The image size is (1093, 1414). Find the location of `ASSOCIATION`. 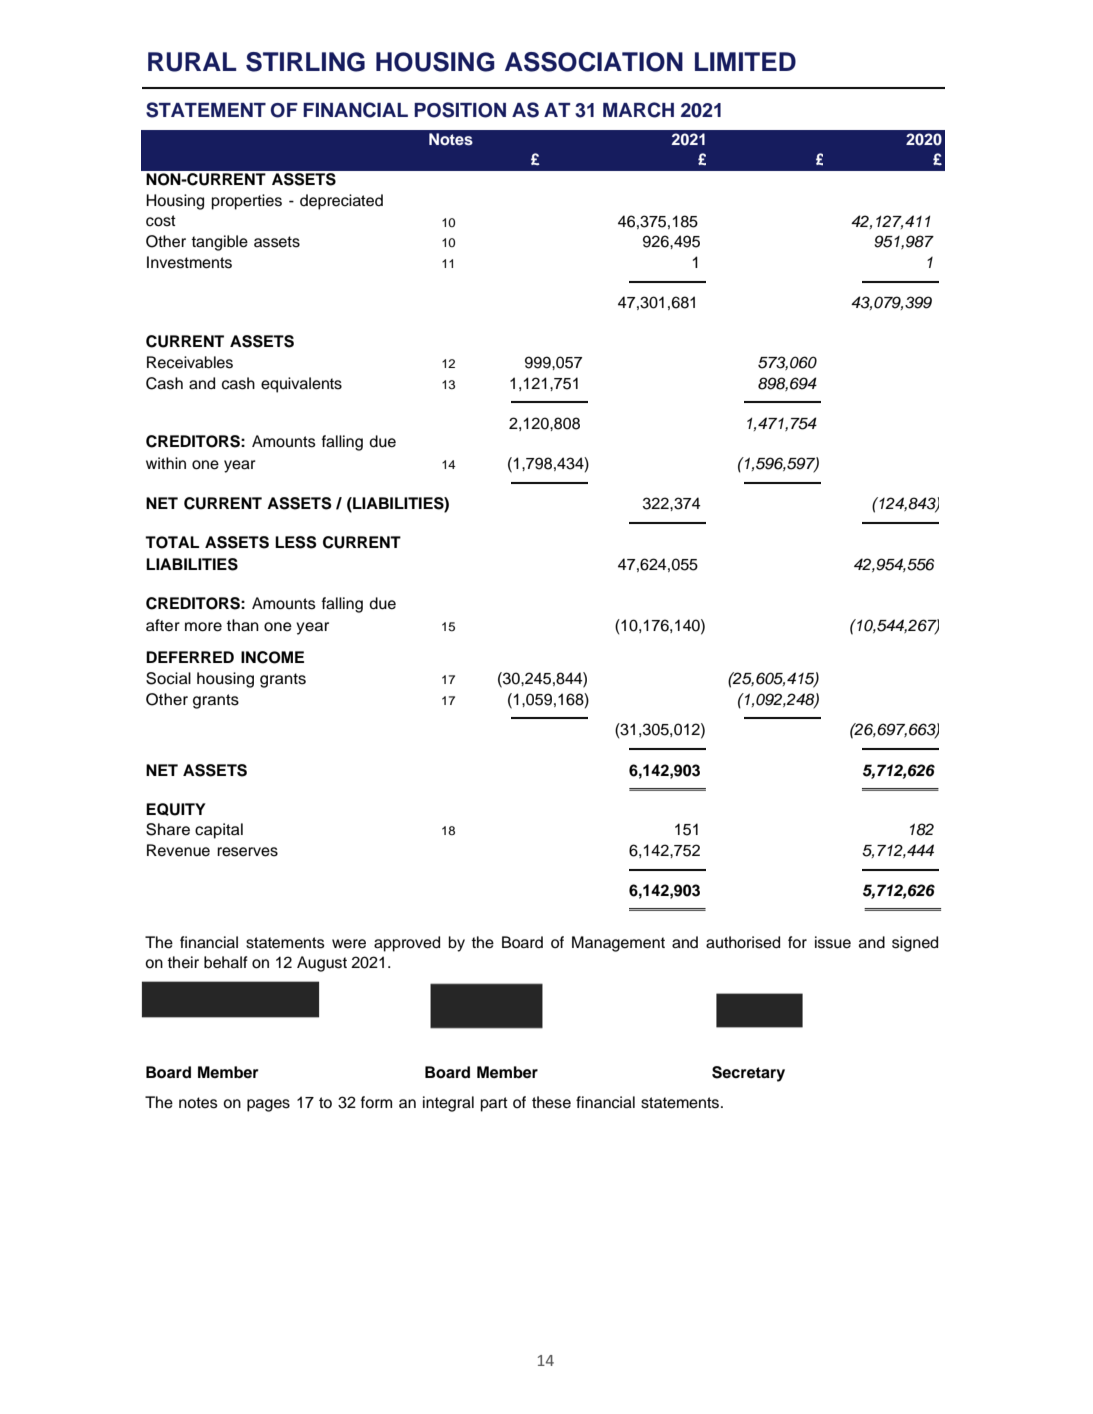

ASSOCIATION is located at coordinates (594, 62).
